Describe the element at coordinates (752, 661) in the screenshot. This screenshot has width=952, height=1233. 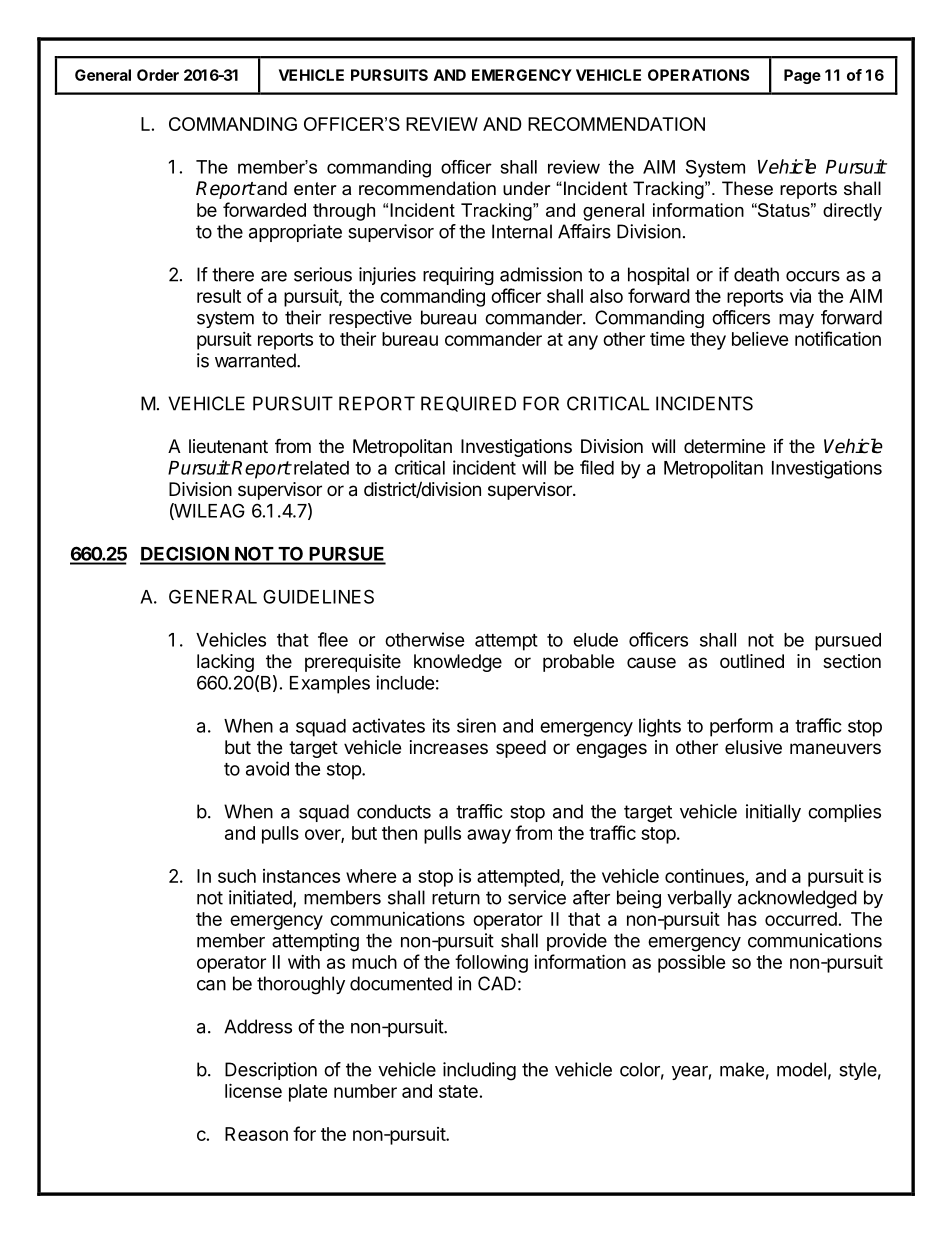
I see `outlined` at that location.
